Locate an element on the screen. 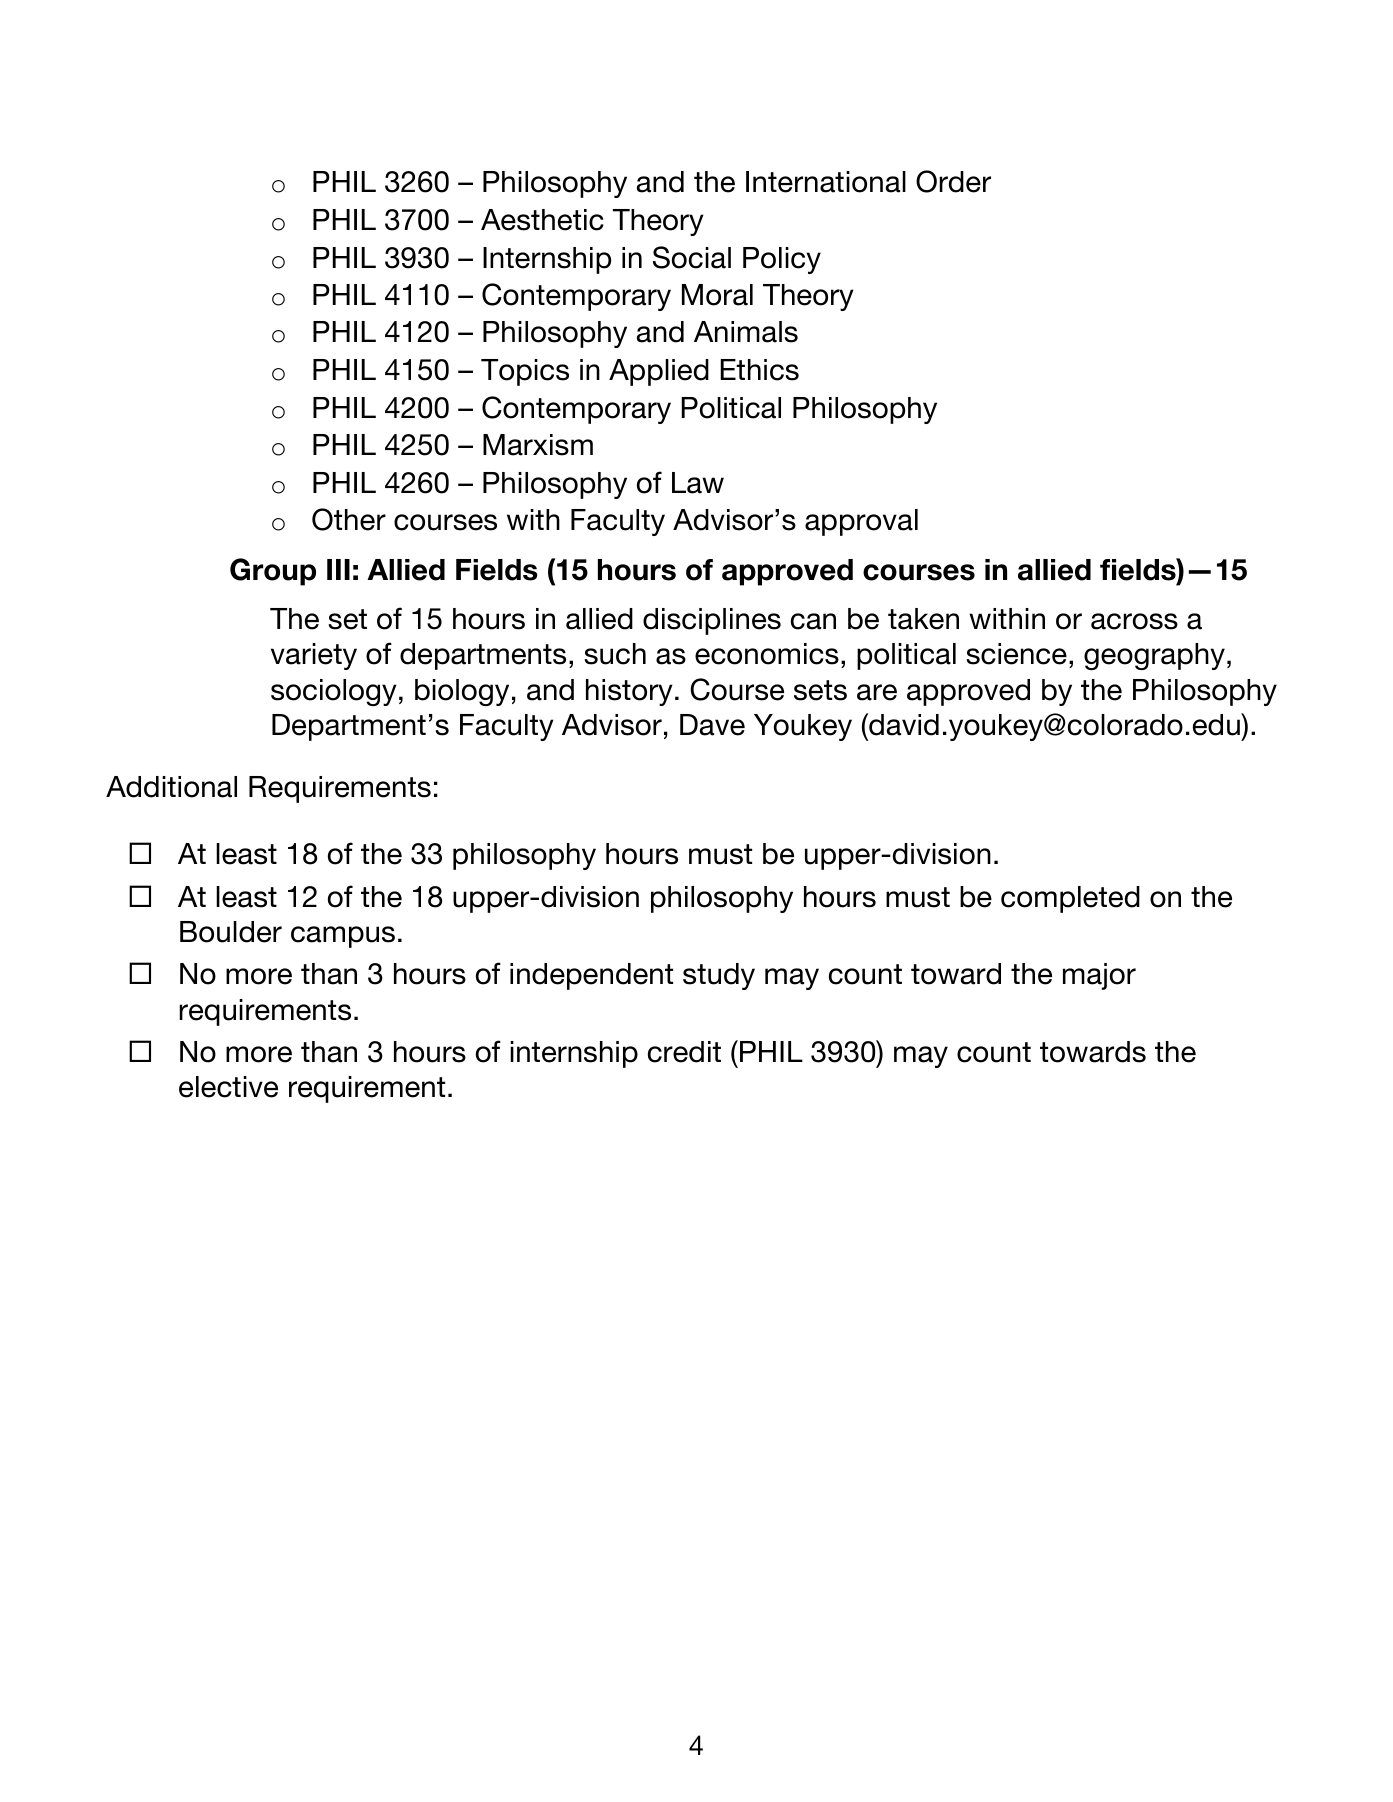 The height and width of the screenshot is (1802, 1393). disciplines is located at coordinates (712, 621).
